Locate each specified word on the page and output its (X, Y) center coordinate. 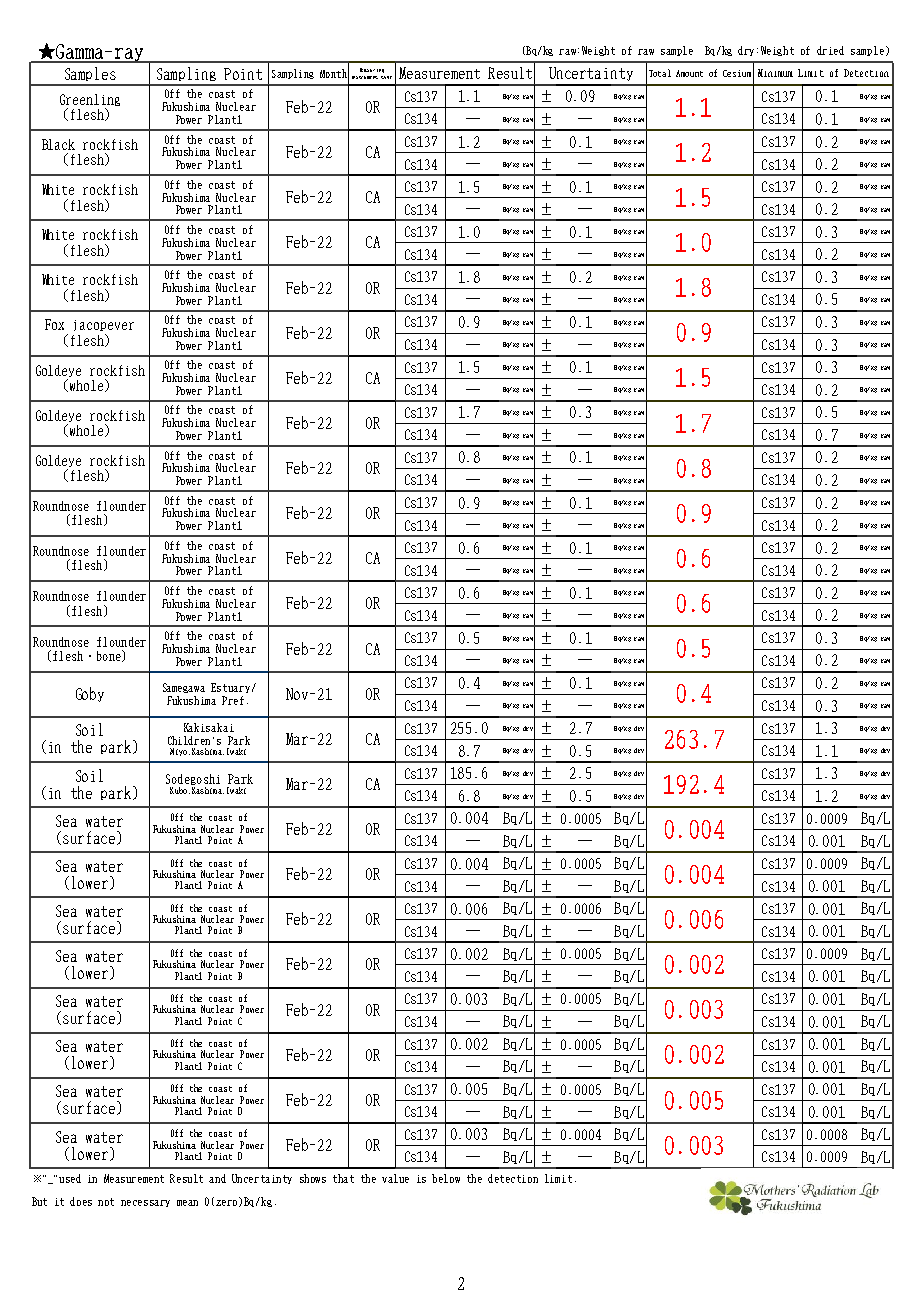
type (386, 77)
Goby (90, 694)
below (446, 1178)
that (343, 1178)
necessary (145, 1203)
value (395, 1178)
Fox (54, 324)
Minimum (775, 73)
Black (58, 144)
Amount (689, 73)
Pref (233, 700)
